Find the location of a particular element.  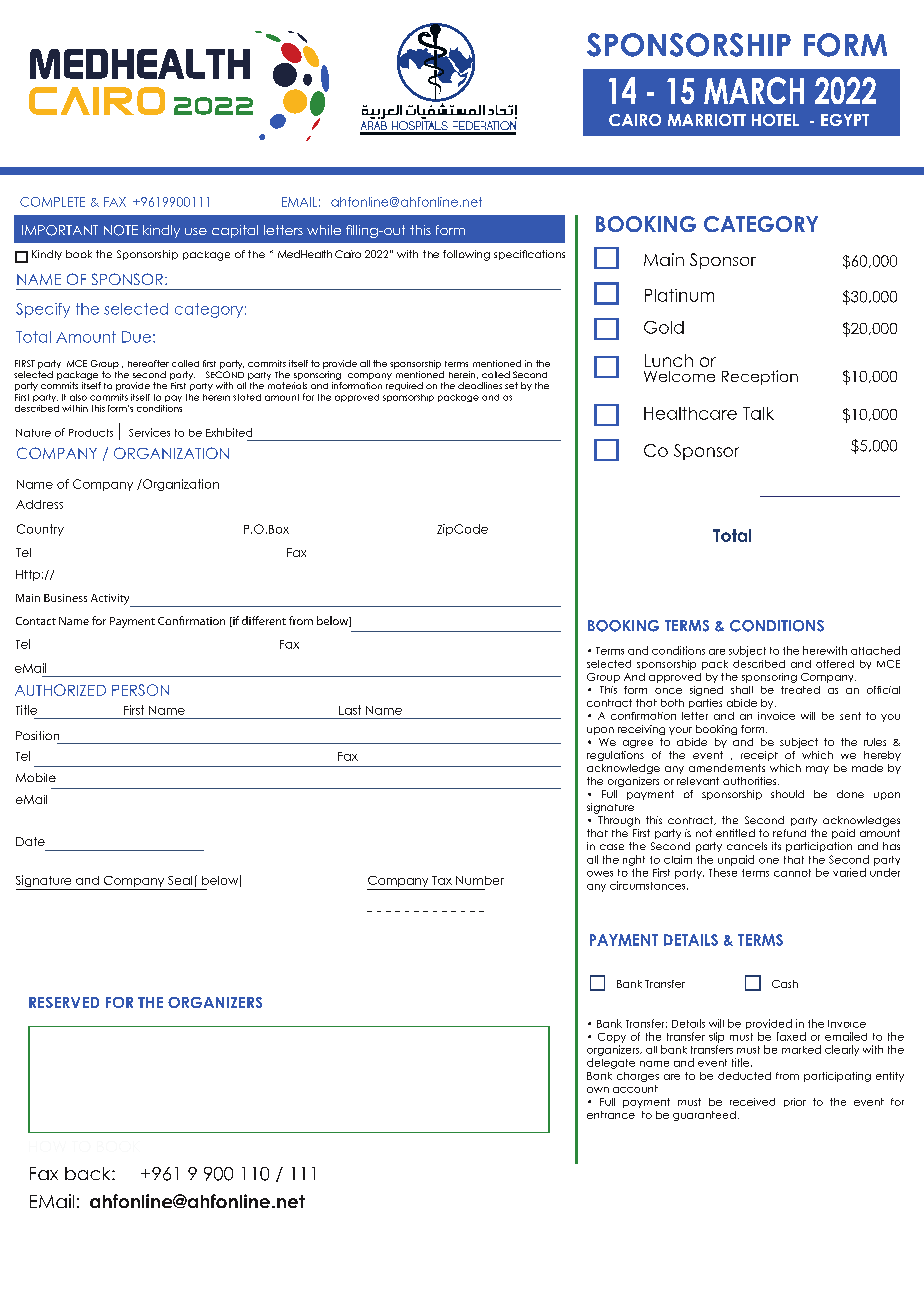

following is located at coordinates (466, 255).
